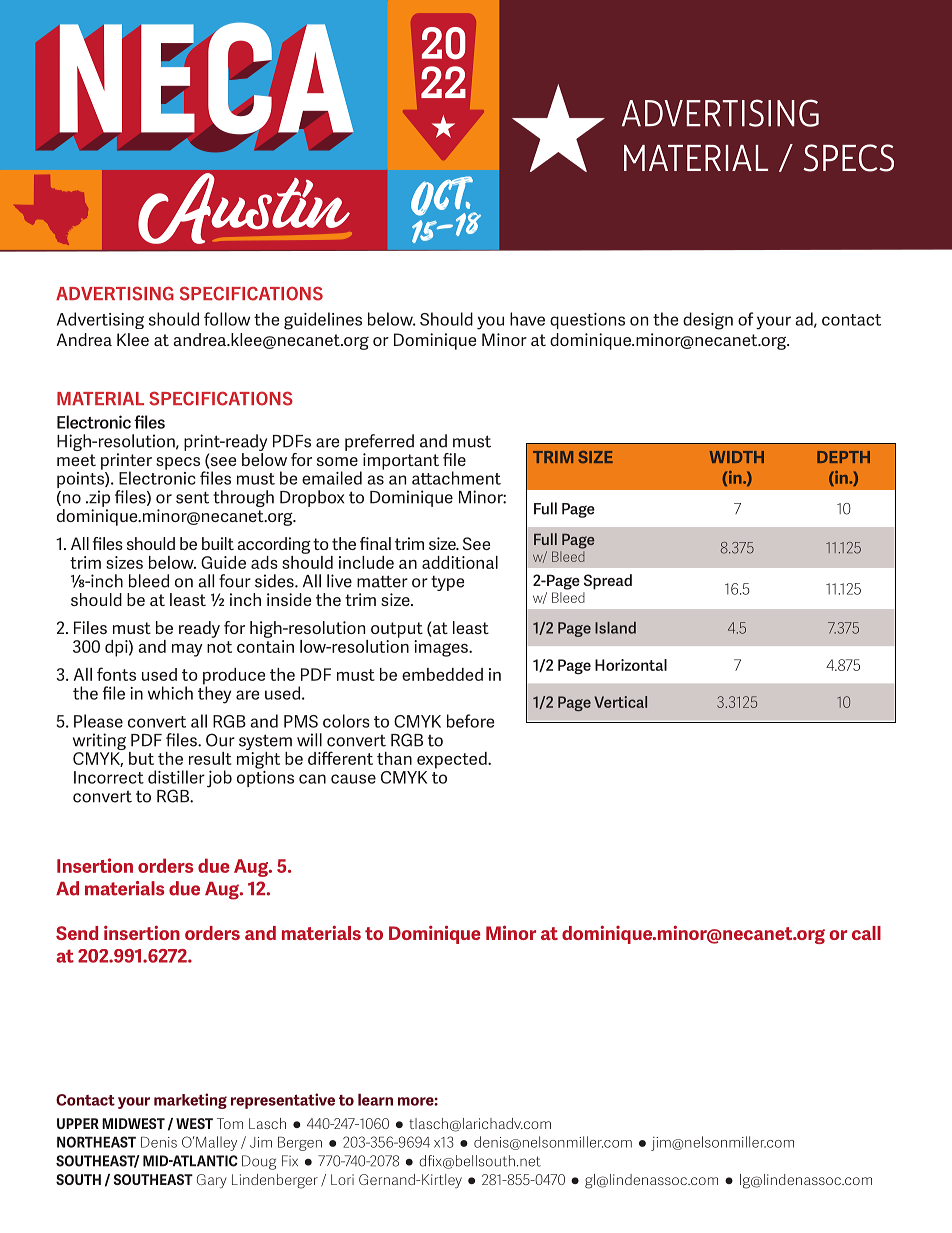 The width and height of the screenshot is (952, 1233). What do you see at coordinates (212, 1181) in the screenshot?
I see `Gary` at bounding box center [212, 1181].
